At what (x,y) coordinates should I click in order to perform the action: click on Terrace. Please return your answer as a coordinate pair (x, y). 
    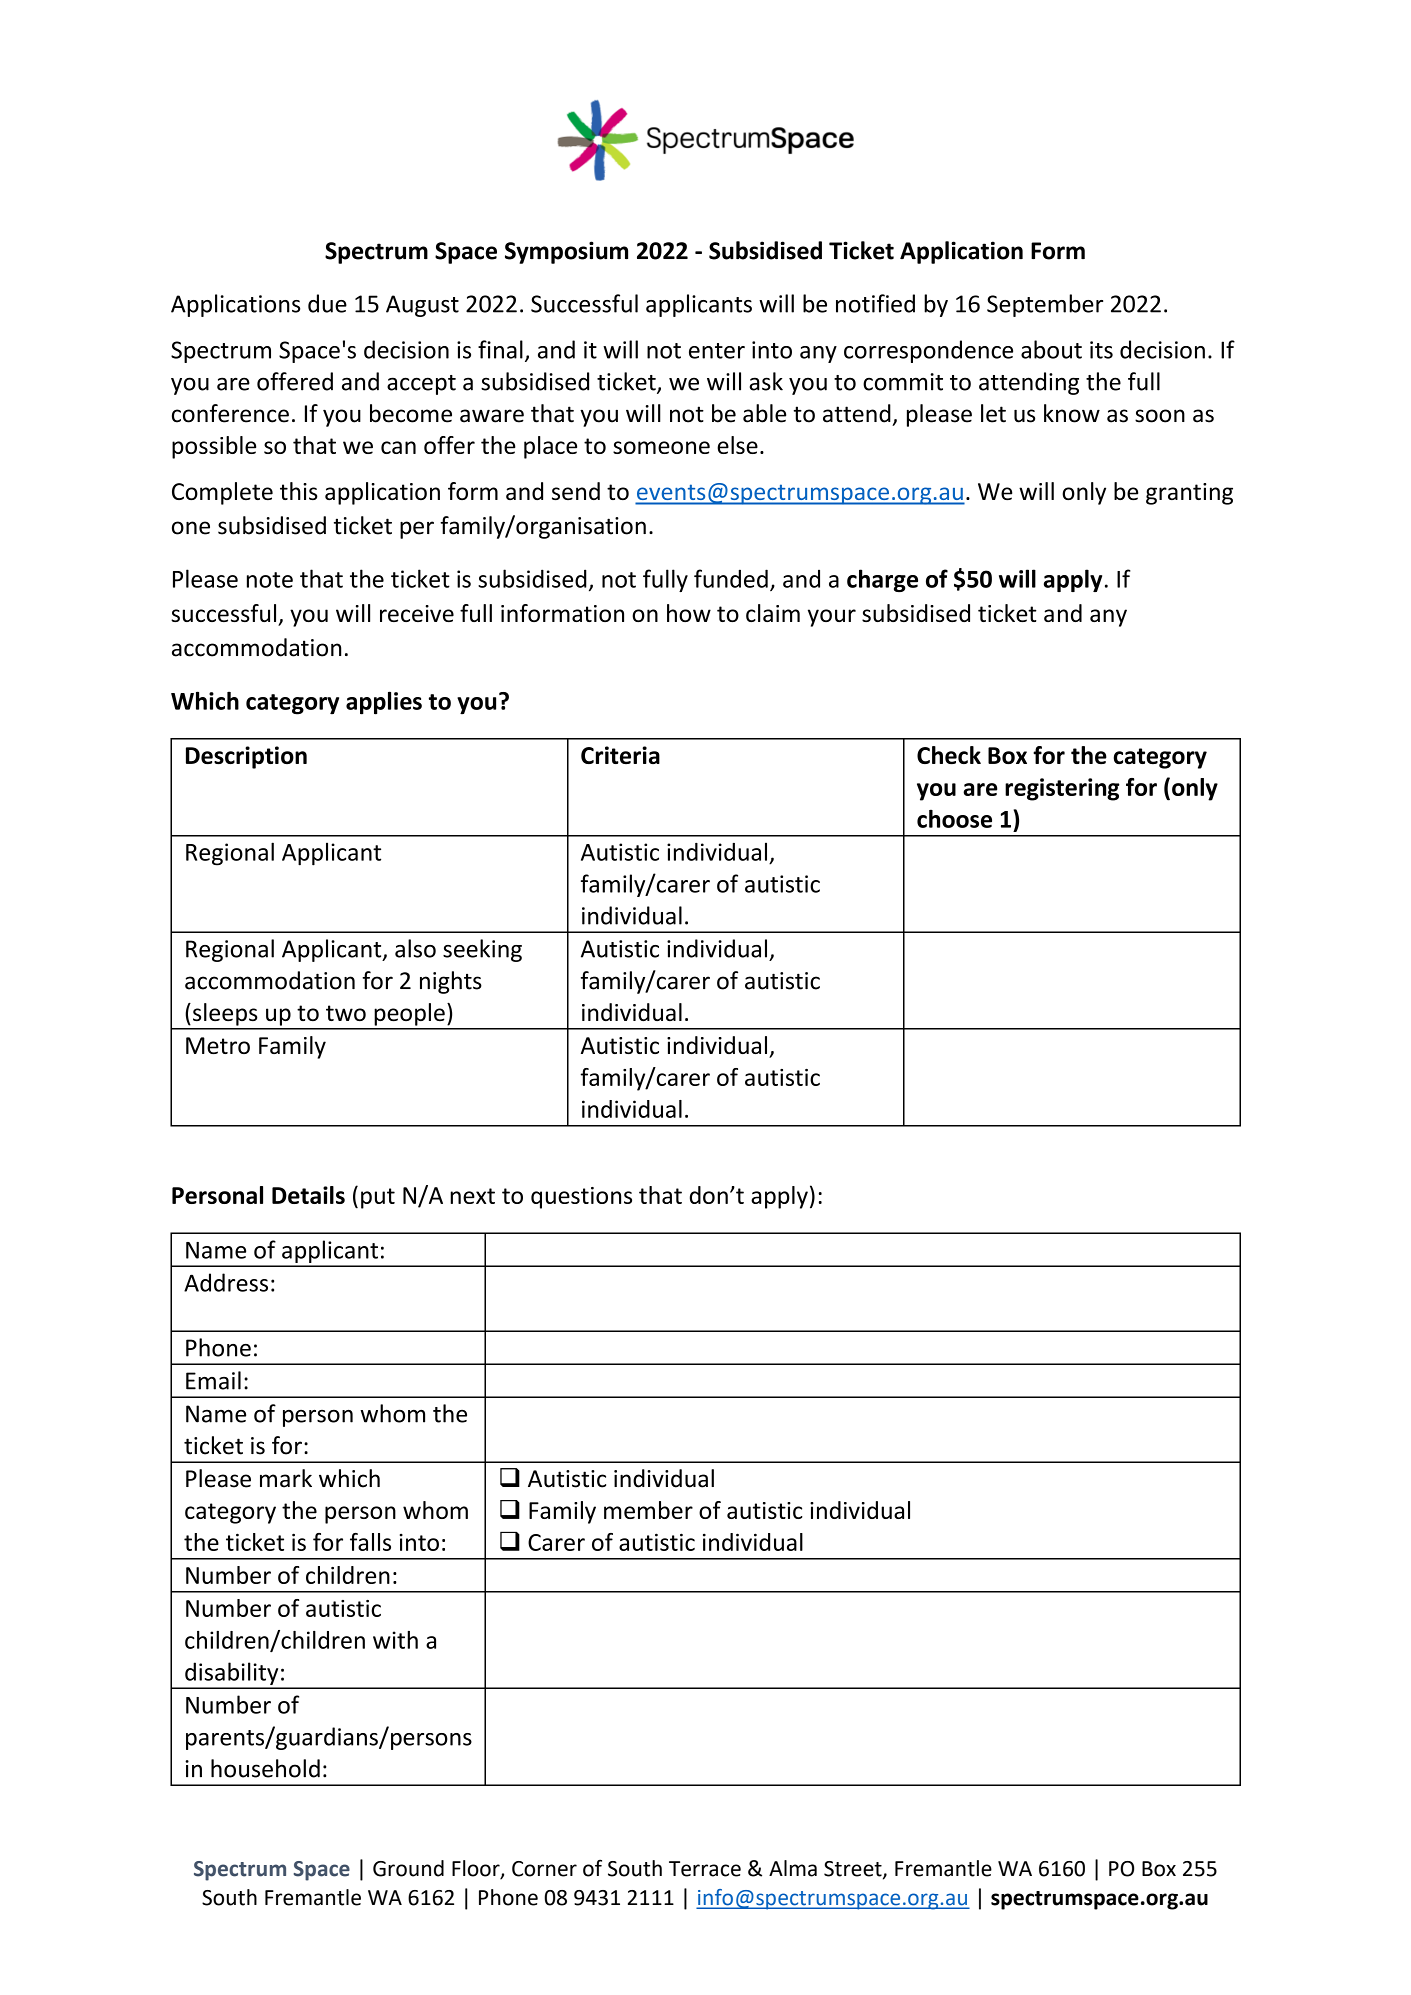
    Looking at the image, I should click on (705, 1869).
